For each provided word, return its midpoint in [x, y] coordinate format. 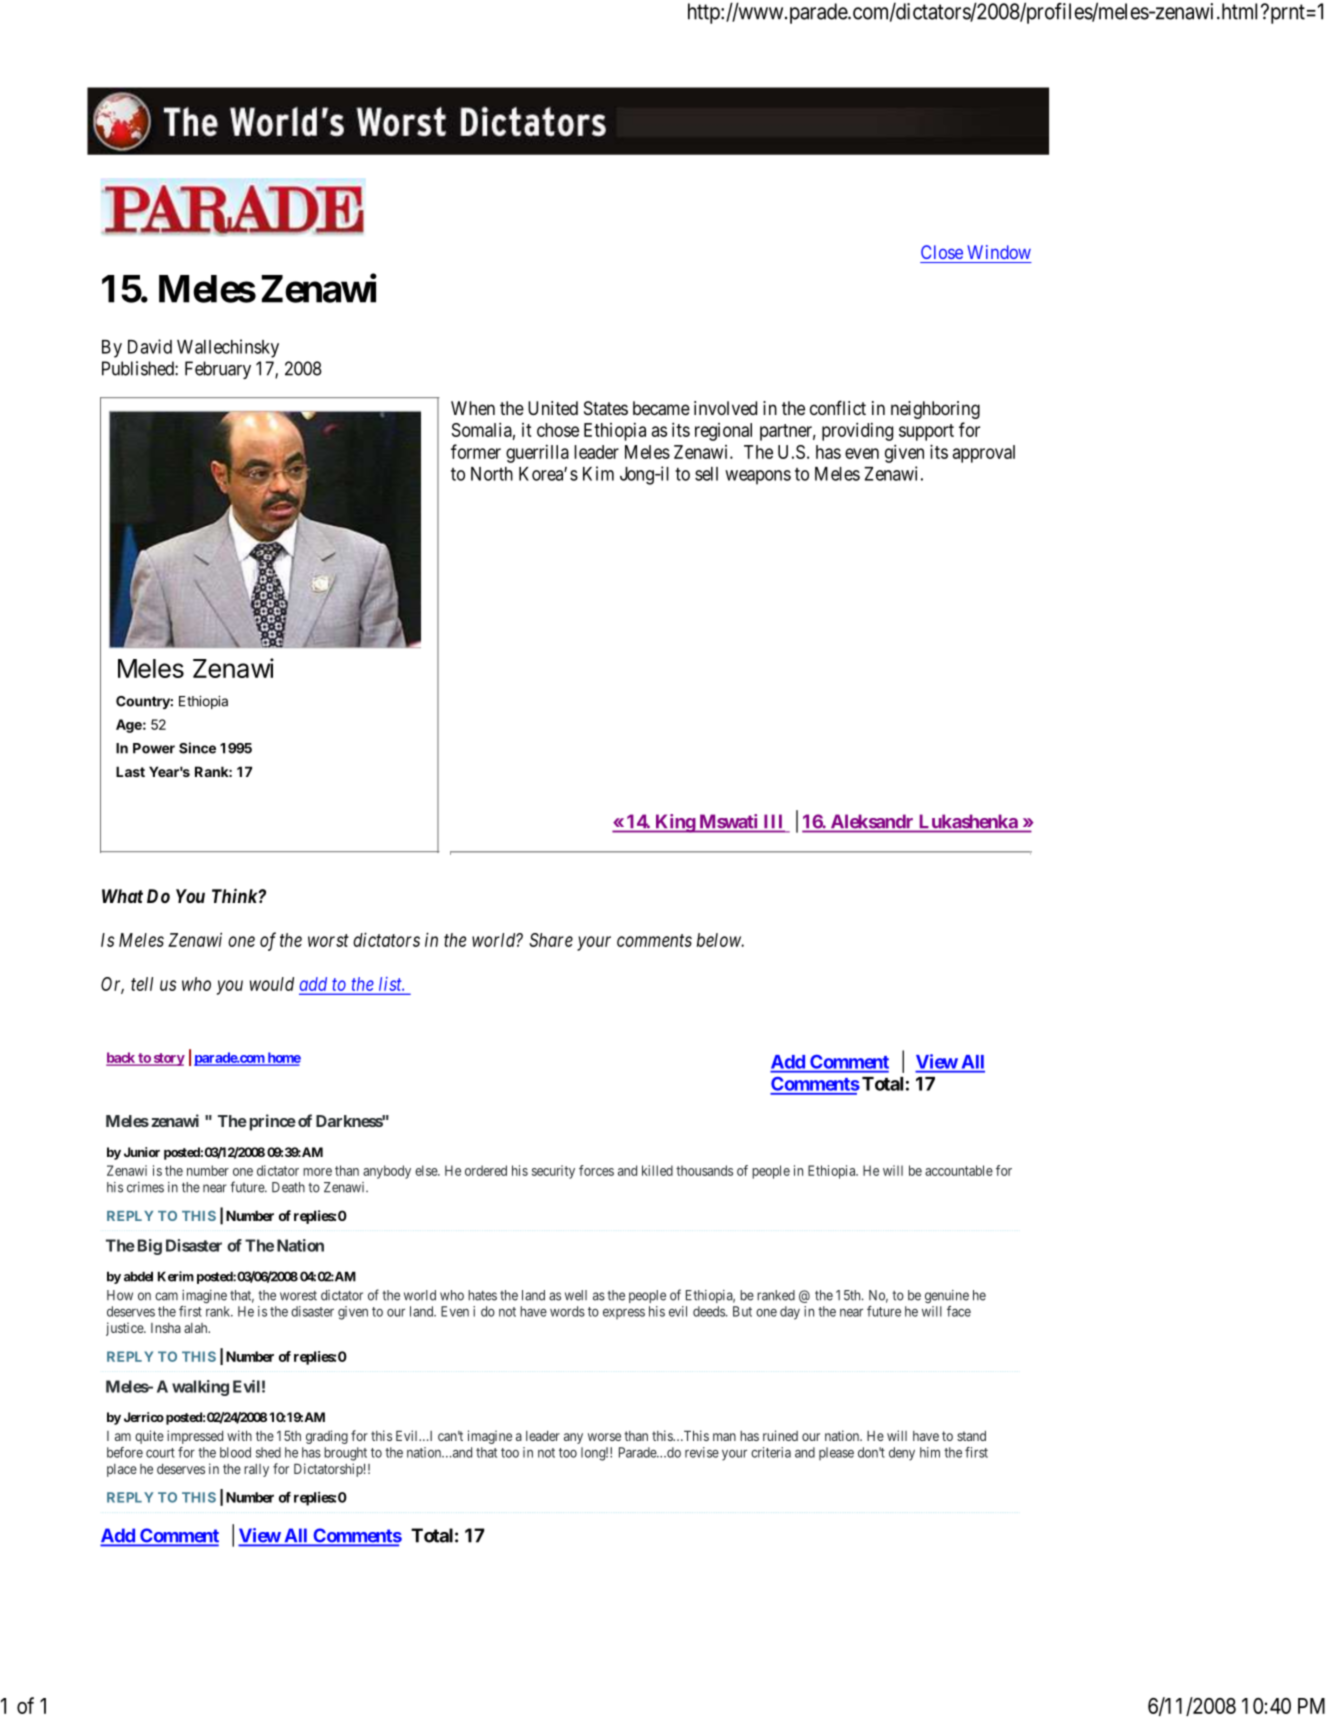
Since [197, 748]
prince [273, 1122]
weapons [758, 477]
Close [942, 252]
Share [551, 940]
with [239, 1435]
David [150, 346]
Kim [598, 473]
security [553, 1172]
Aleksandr [872, 821]
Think [235, 895]
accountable [959, 1170]
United [553, 408]
